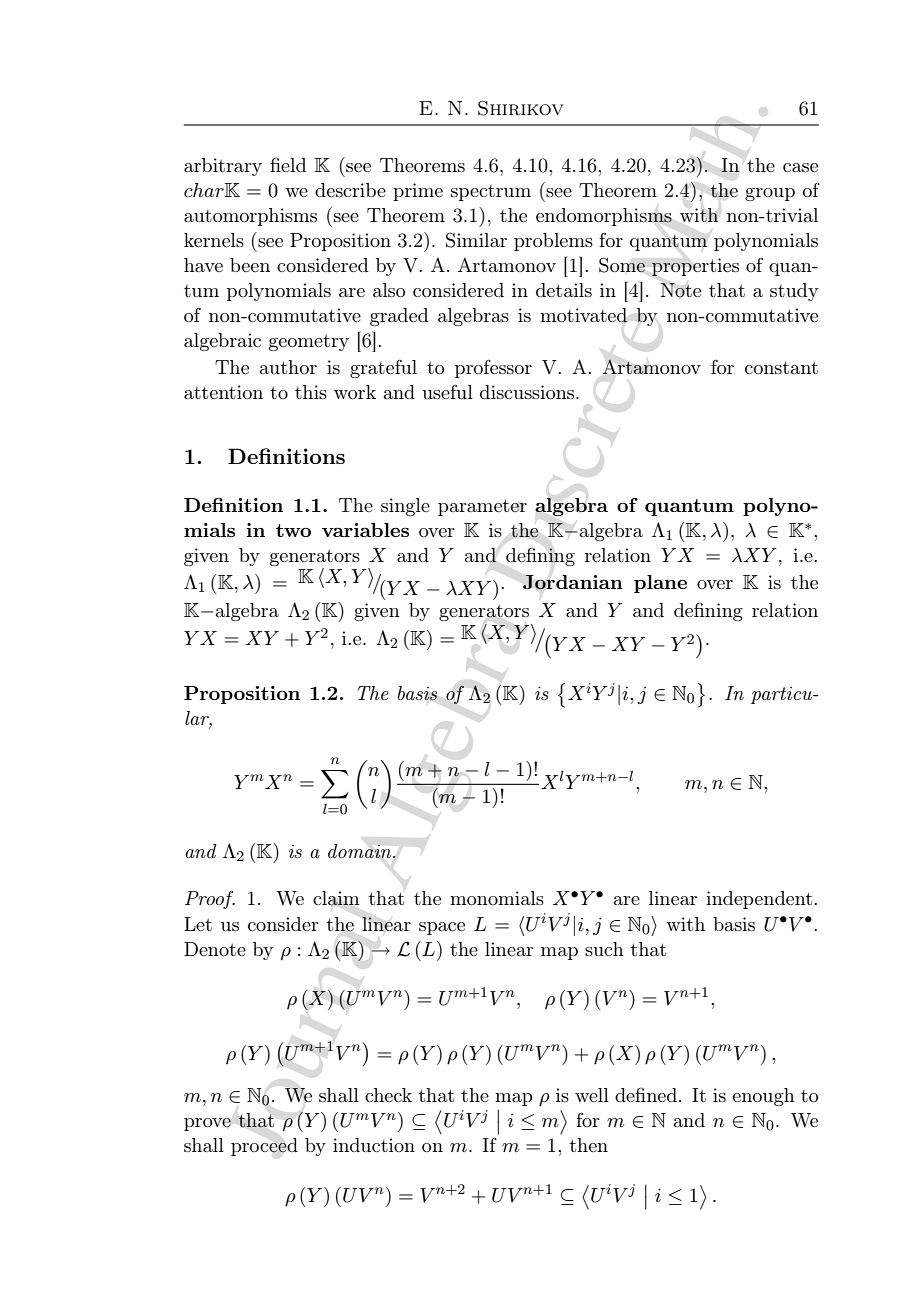  Describe the element at coordinates (660, 584) in the screenshot. I see `plane` at that location.
